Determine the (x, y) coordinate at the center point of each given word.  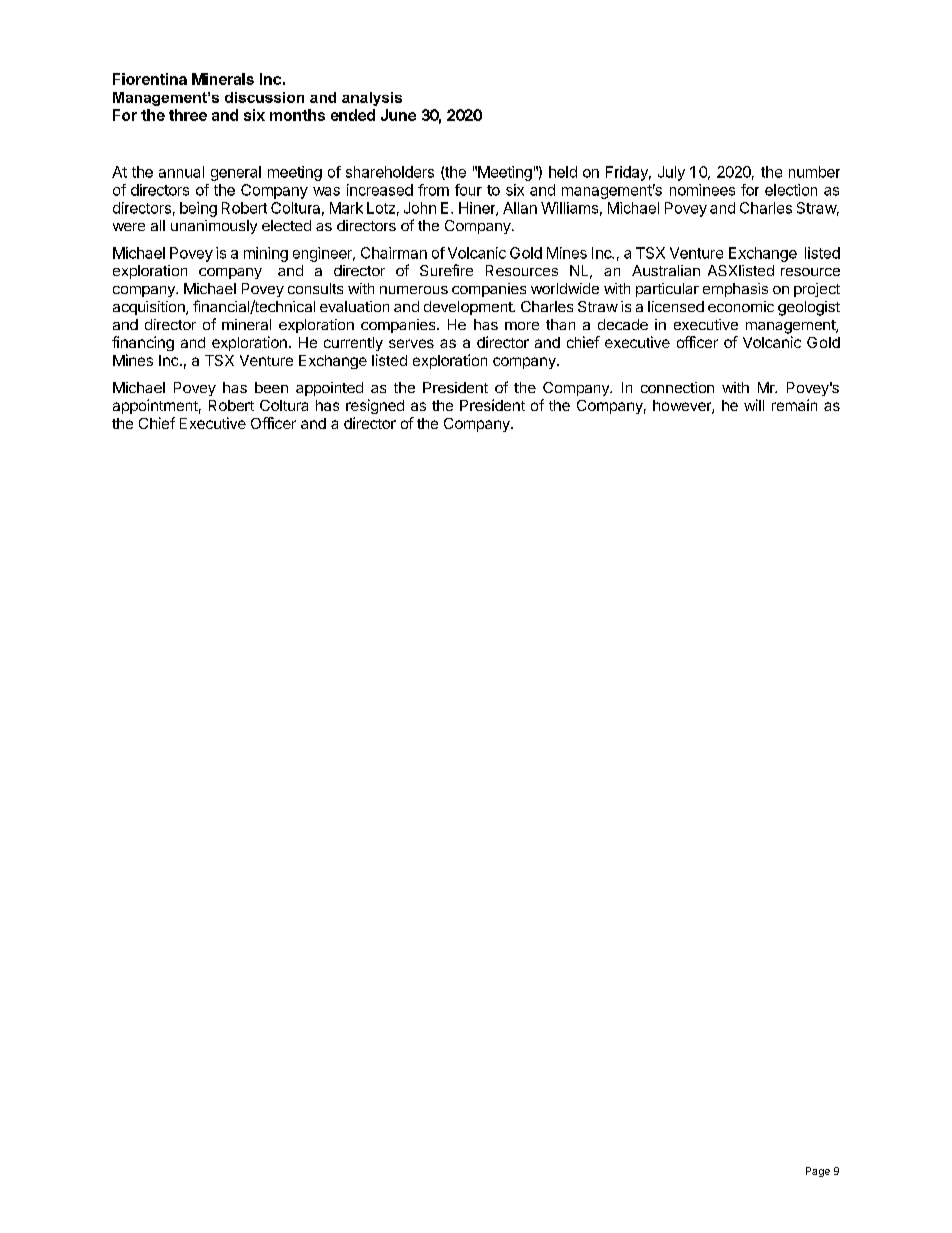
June (398, 115)
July (671, 173)
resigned (375, 406)
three (188, 115)
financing (143, 343)
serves (411, 343)
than (560, 324)
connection (677, 387)
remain (794, 405)
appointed (329, 389)
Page (818, 1172)
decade (623, 324)
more (522, 326)
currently (353, 344)
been (271, 387)
